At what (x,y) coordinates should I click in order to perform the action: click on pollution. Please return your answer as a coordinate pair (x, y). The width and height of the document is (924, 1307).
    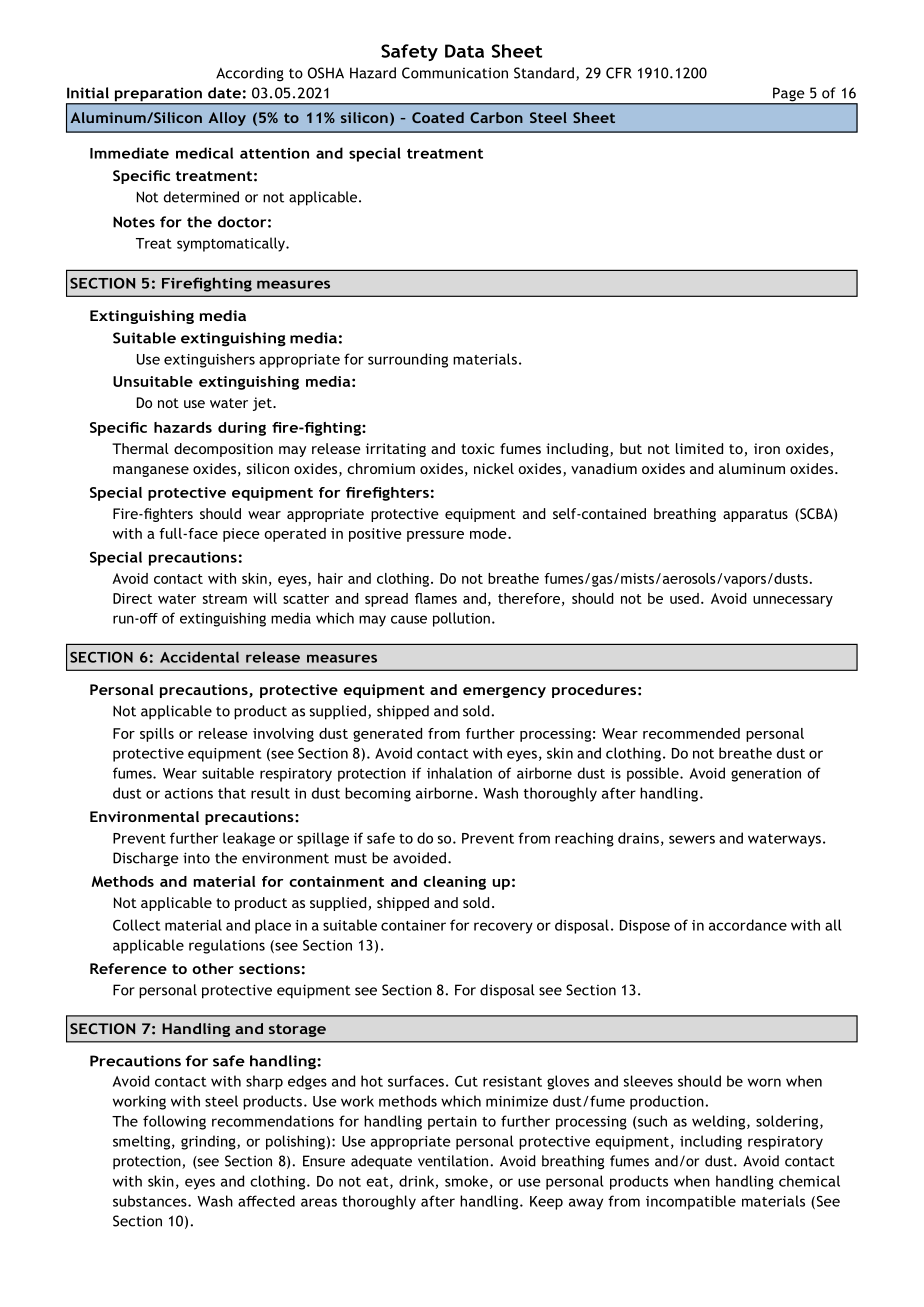
    Looking at the image, I should click on (461, 619).
